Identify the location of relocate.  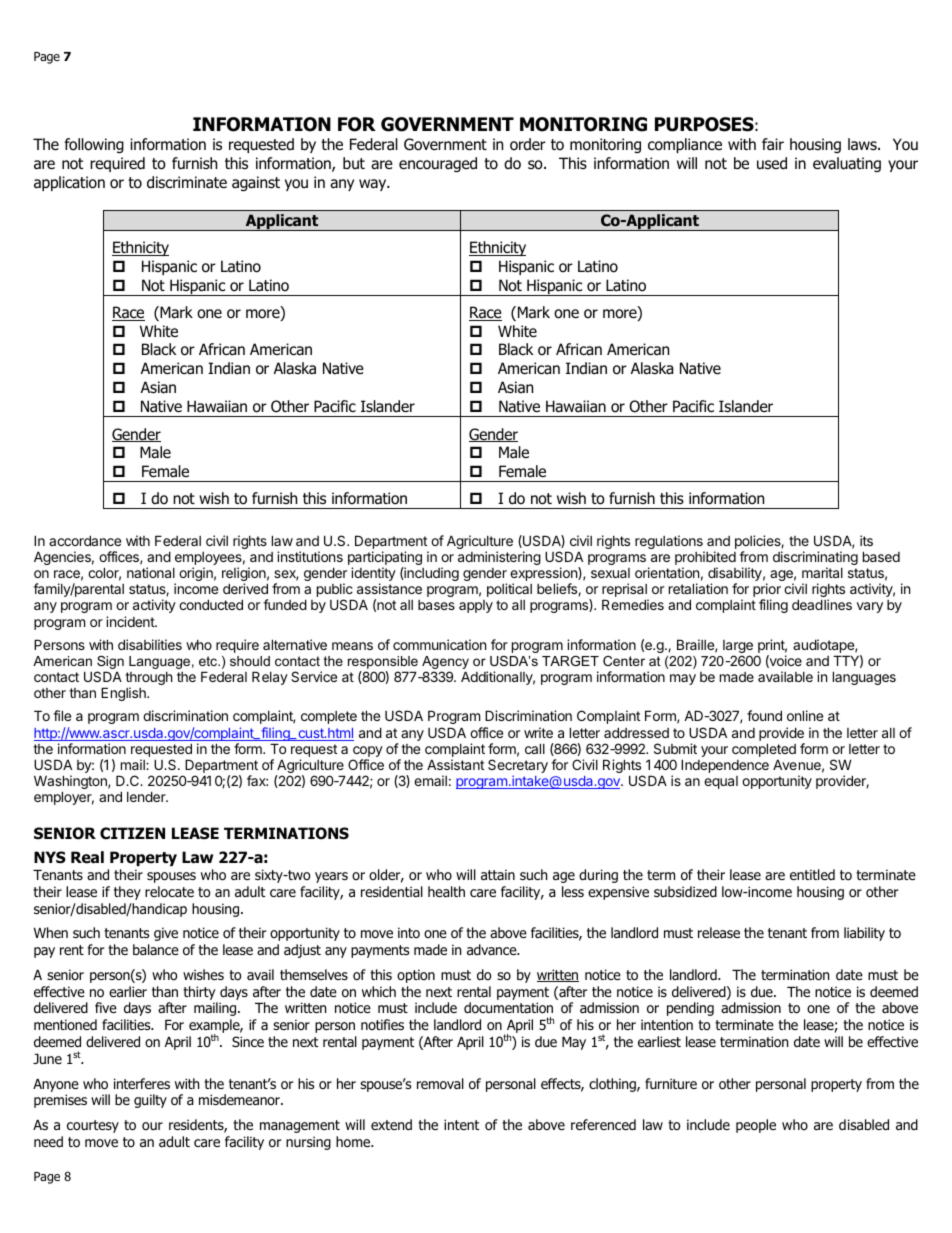
(169, 892).
